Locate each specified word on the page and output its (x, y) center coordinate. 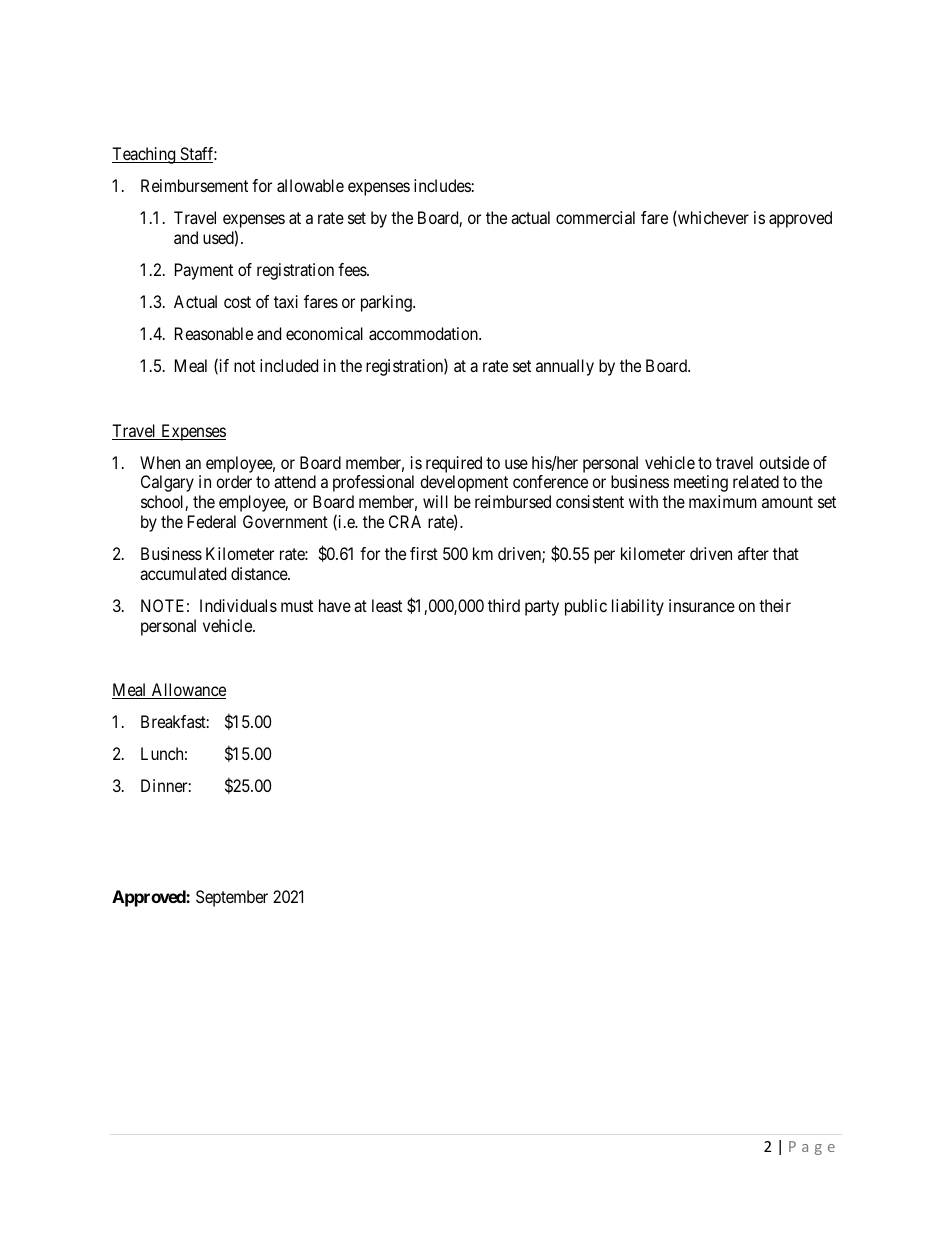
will (435, 501)
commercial (595, 217)
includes (442, 185)
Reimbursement (194, 185)
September (232, 898)
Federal (212, 521)
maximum (722, 501)
